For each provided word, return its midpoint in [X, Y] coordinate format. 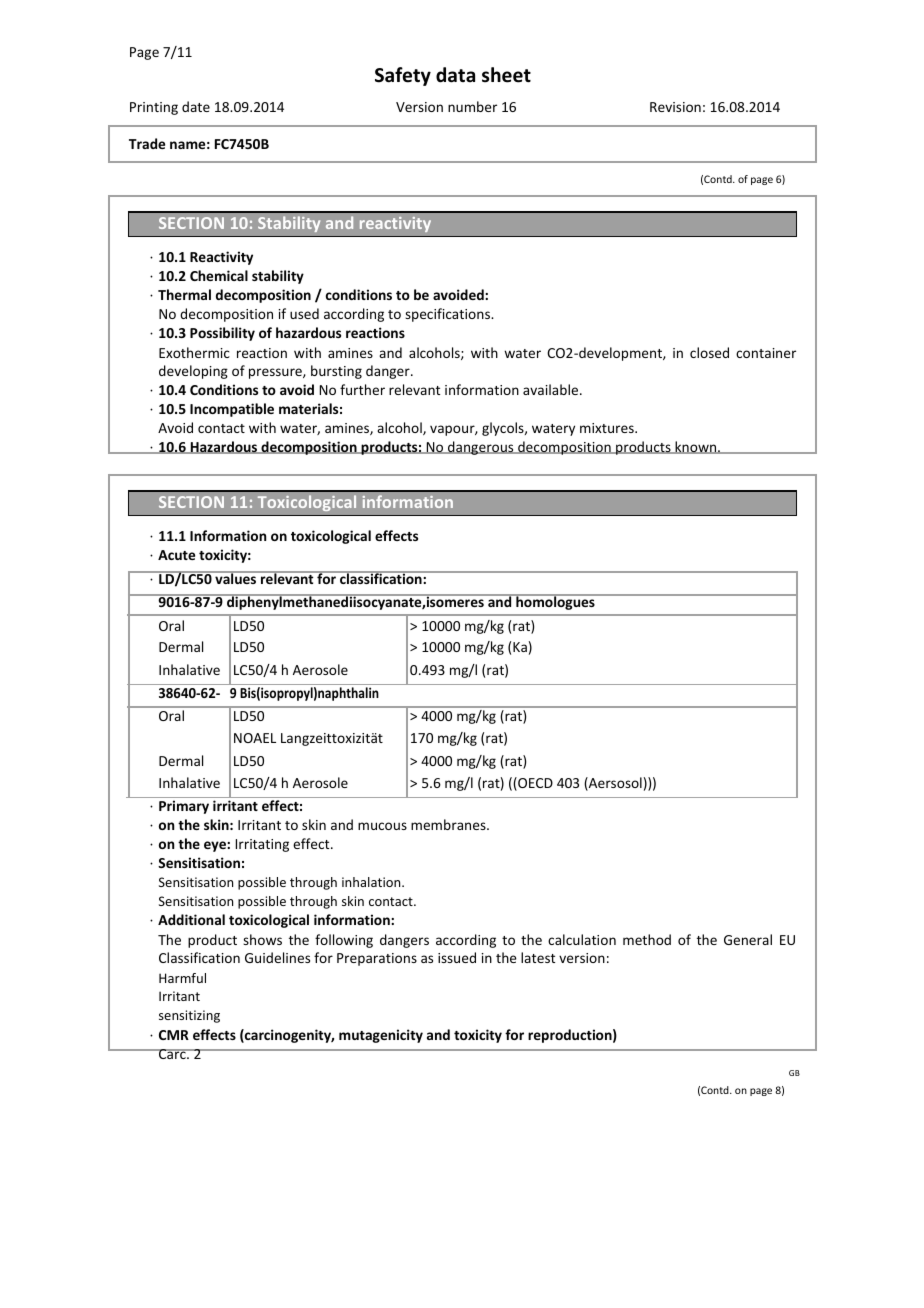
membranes [449, 824]
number [472, 106]
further [362, 389]
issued [457, 957]
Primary [184, 807]
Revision [675, 107]
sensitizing [189, 1016]
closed [709, 352]
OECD [534, 784]
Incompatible [232, 410]
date [196, 106]
